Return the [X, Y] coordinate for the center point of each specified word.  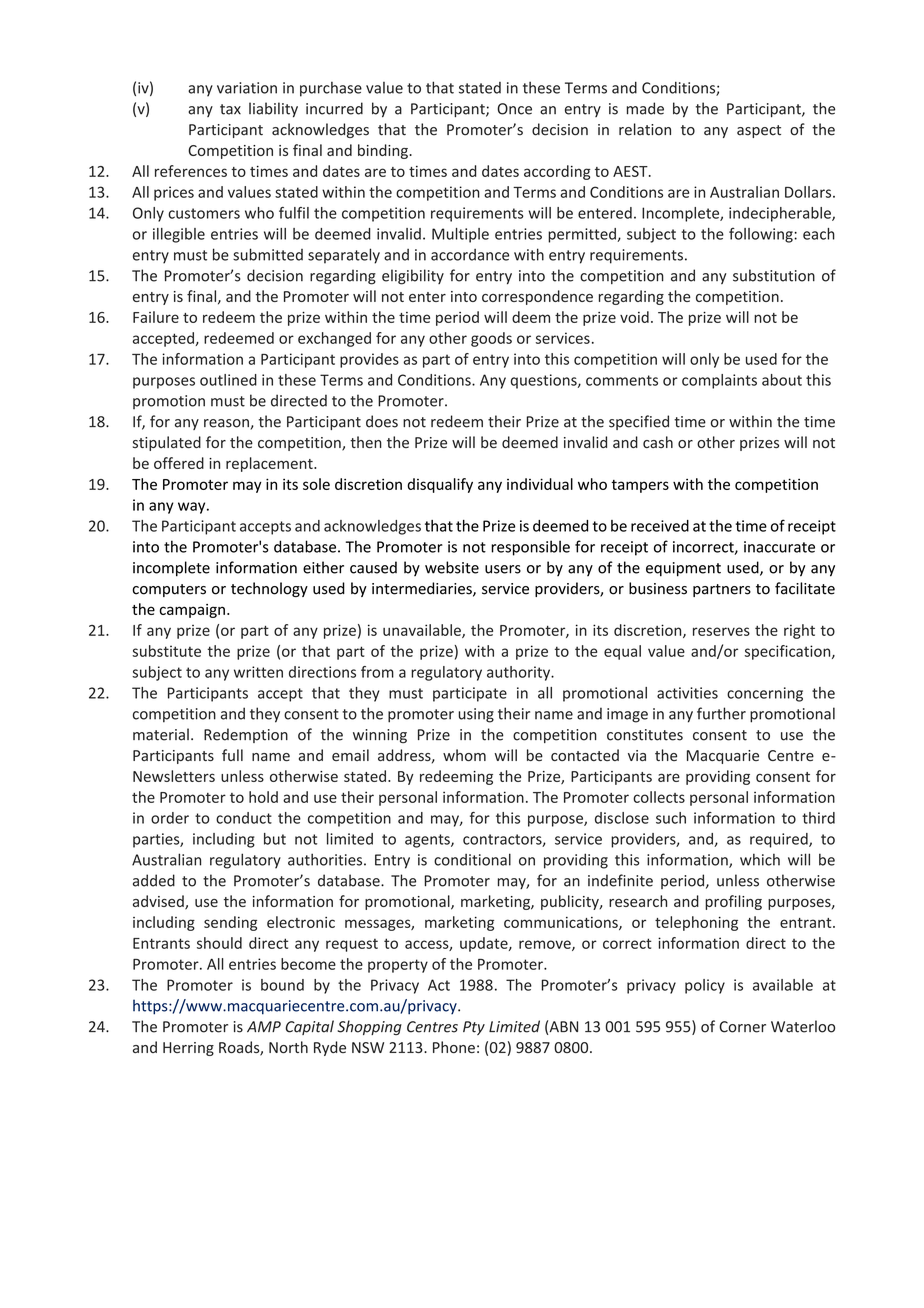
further [721, 713]
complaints [719, 381]
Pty [474, 1028]
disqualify [440, 485]
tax [230, 109]
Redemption [246, 735]
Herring [188, 1049]
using [476, 715]
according [557, 172]
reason [227, 424]
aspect [759, 131]
